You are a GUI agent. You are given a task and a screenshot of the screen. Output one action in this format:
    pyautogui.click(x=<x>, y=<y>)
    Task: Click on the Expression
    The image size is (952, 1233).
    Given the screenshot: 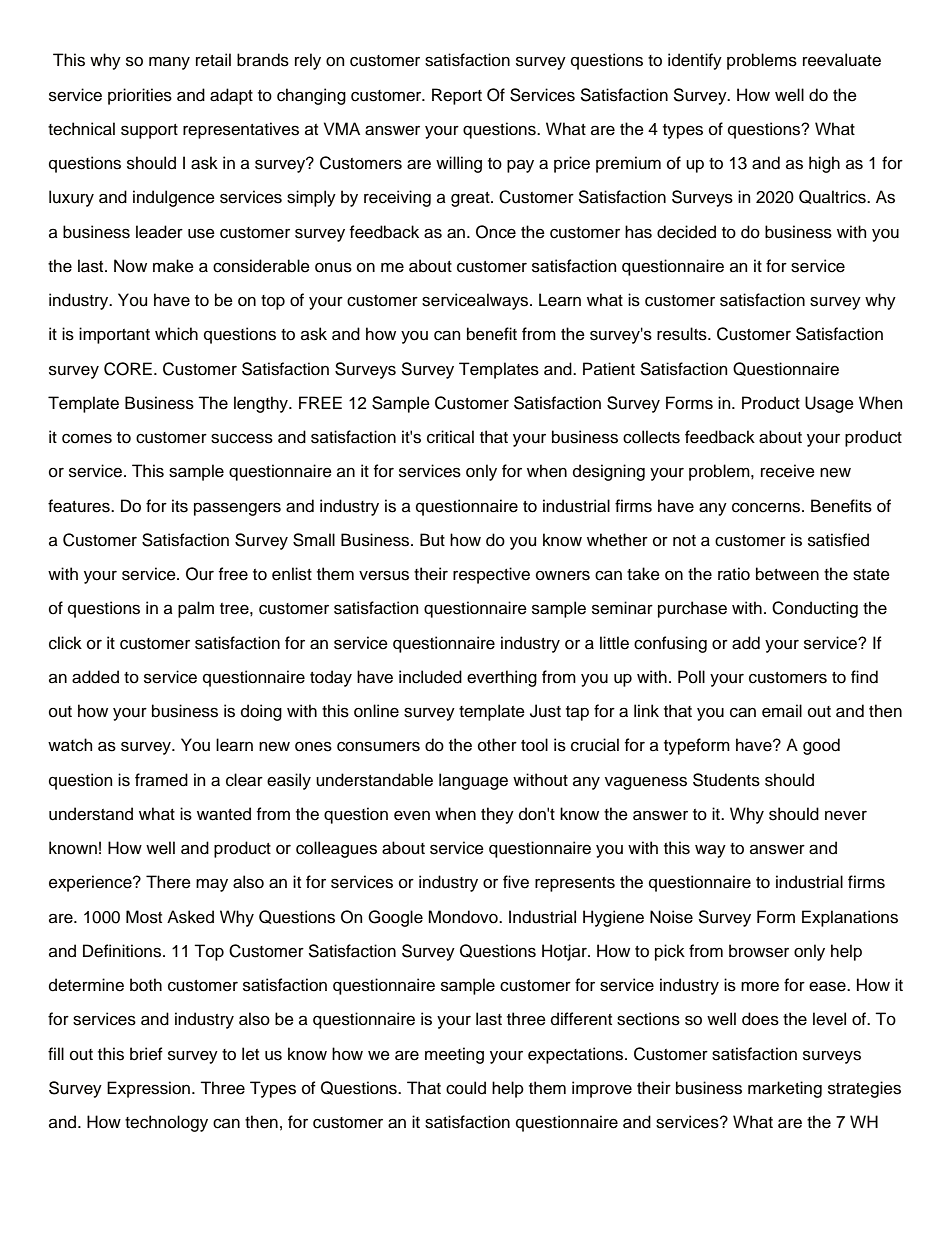 What is the action you would take?
    pyautogui.click(x=150, y=1089)
